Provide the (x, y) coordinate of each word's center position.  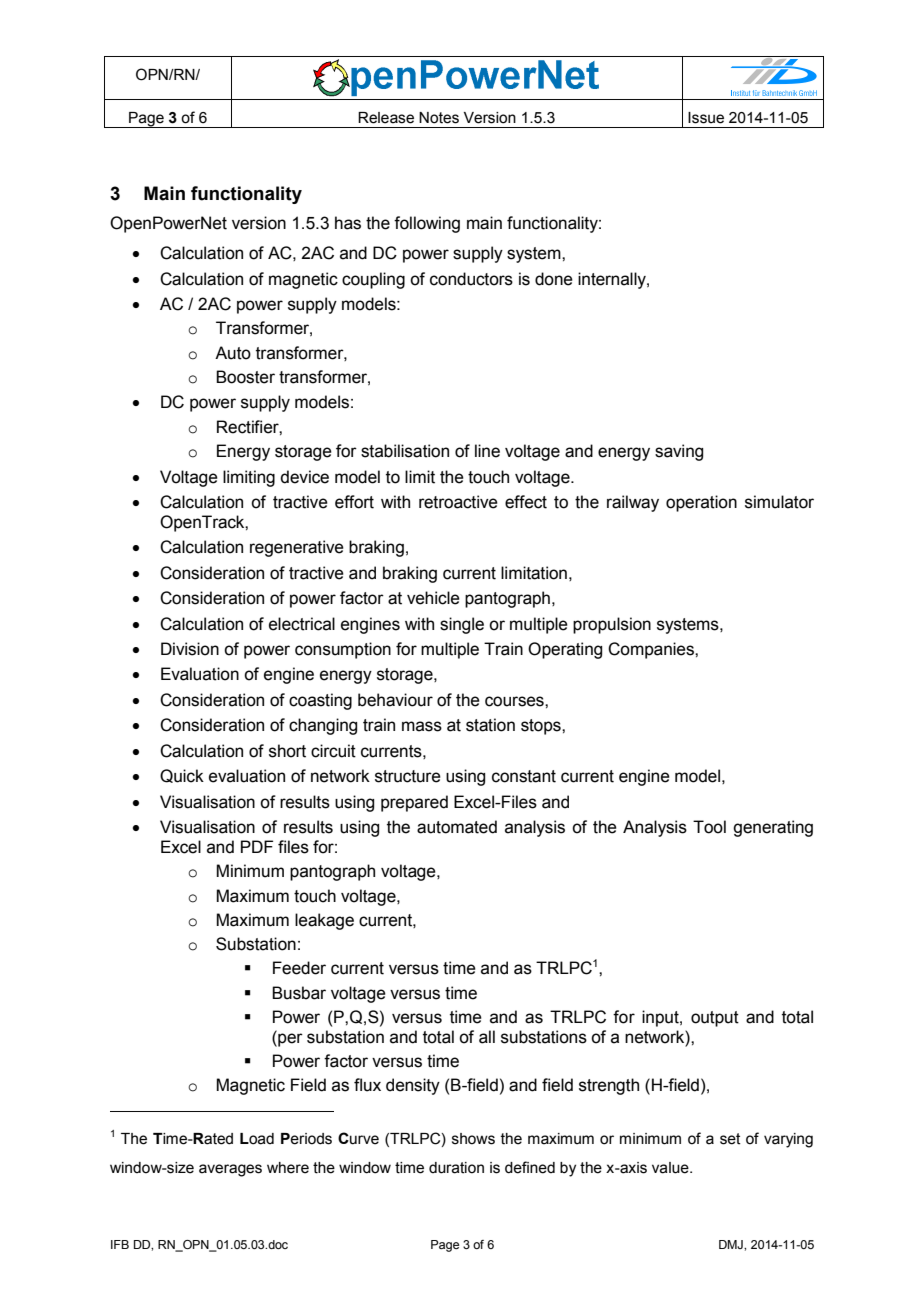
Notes (439, 118)
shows (473, 1139)
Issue (706, 118)
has (348, 223)
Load (257, 1139)
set (730, 1139)
